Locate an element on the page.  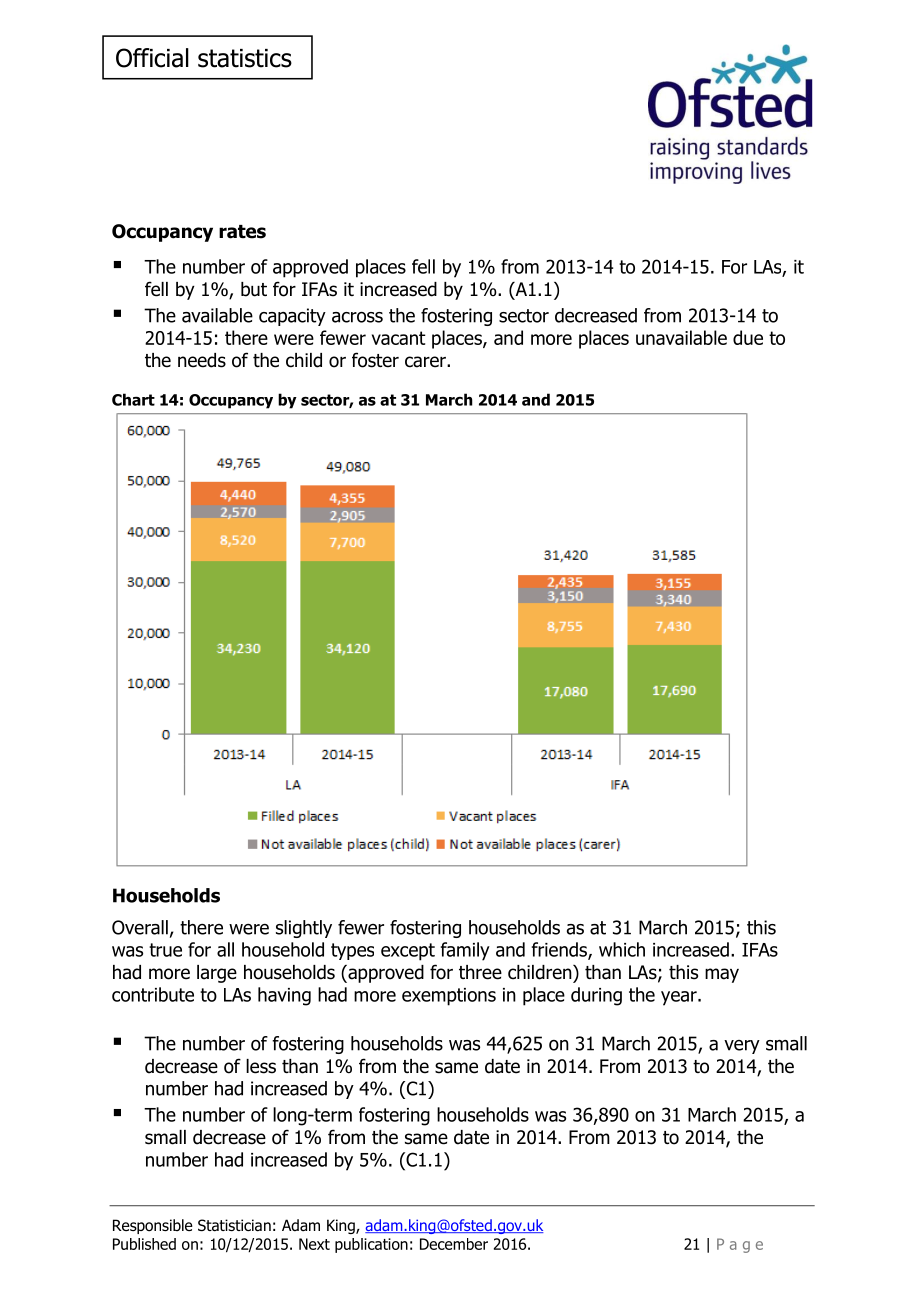
very is located at coordinates (742, 1047).
